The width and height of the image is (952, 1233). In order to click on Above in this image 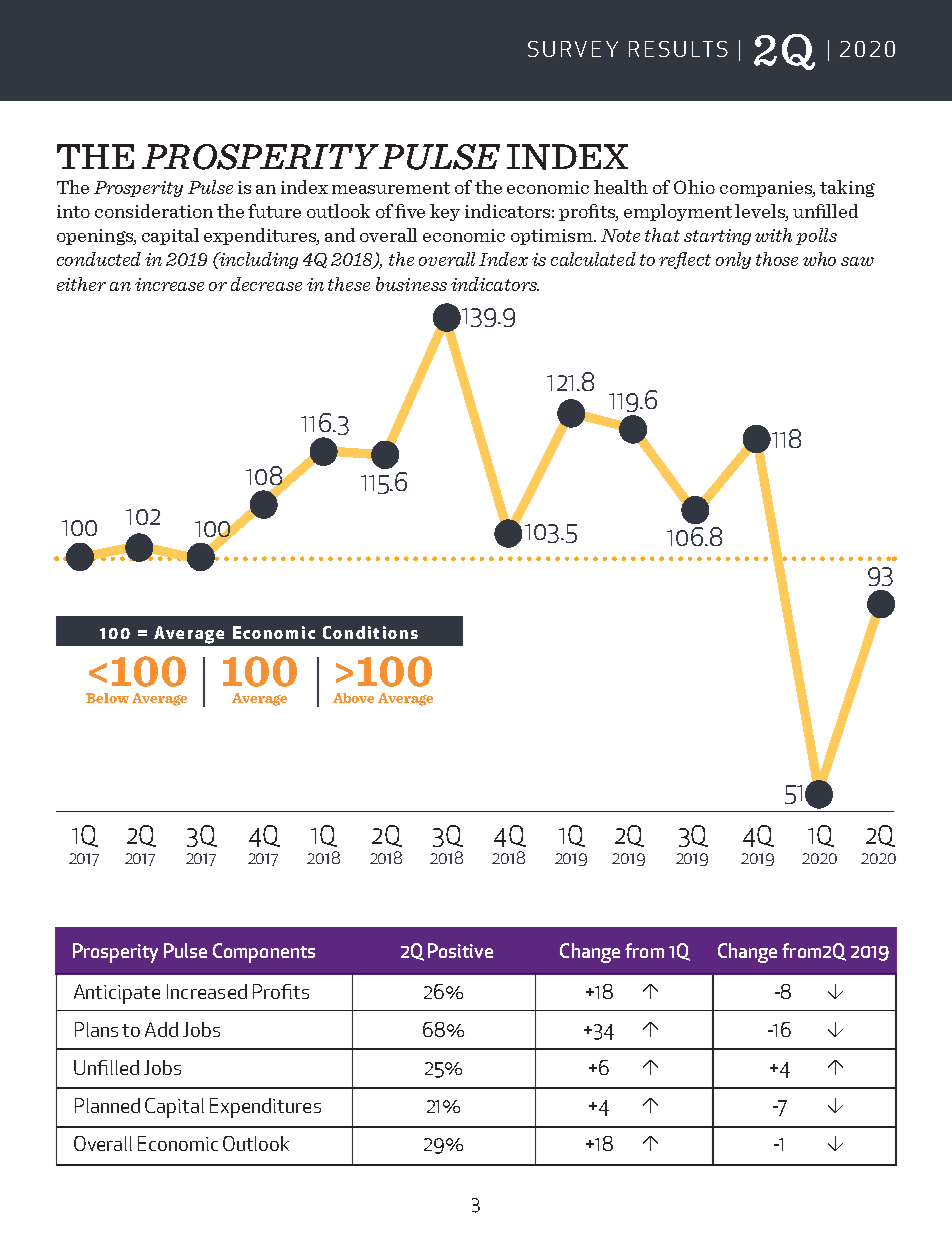, I will do `click(353, 698)`.
